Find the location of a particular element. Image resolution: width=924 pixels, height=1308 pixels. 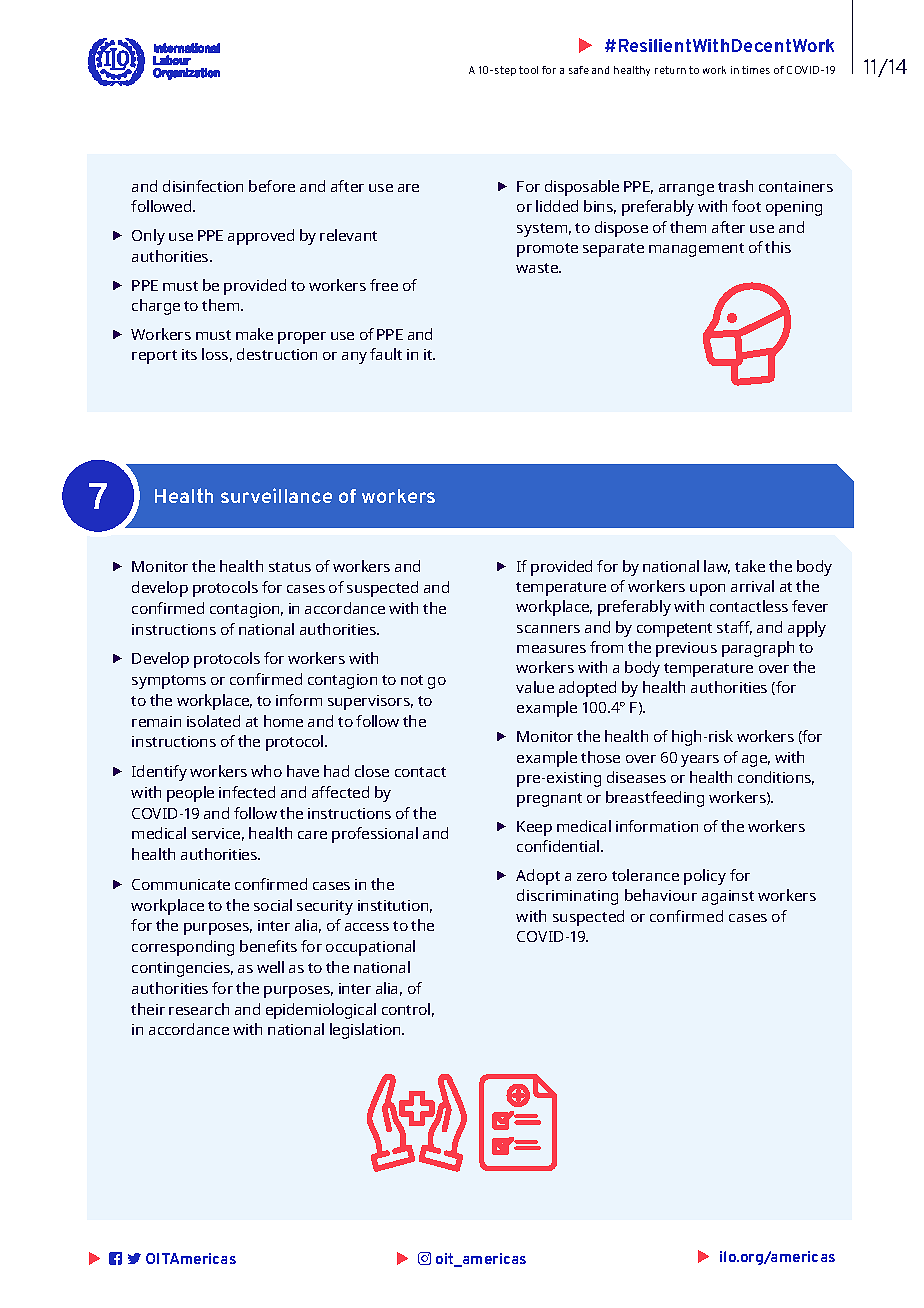

research is located at coordinates (199, 1009).
